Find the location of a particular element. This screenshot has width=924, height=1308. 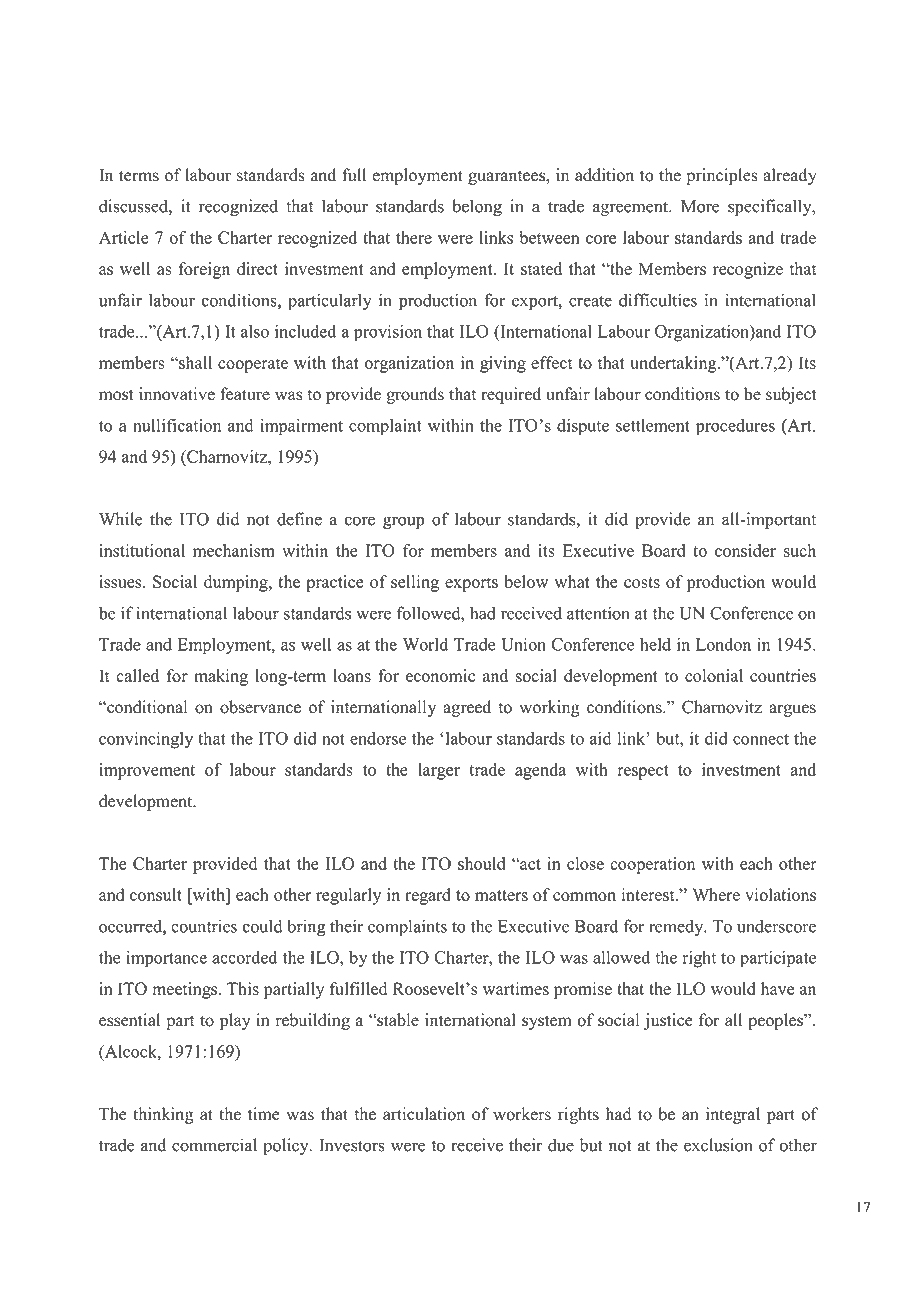

colonial is located at coordinates (714, 675).
